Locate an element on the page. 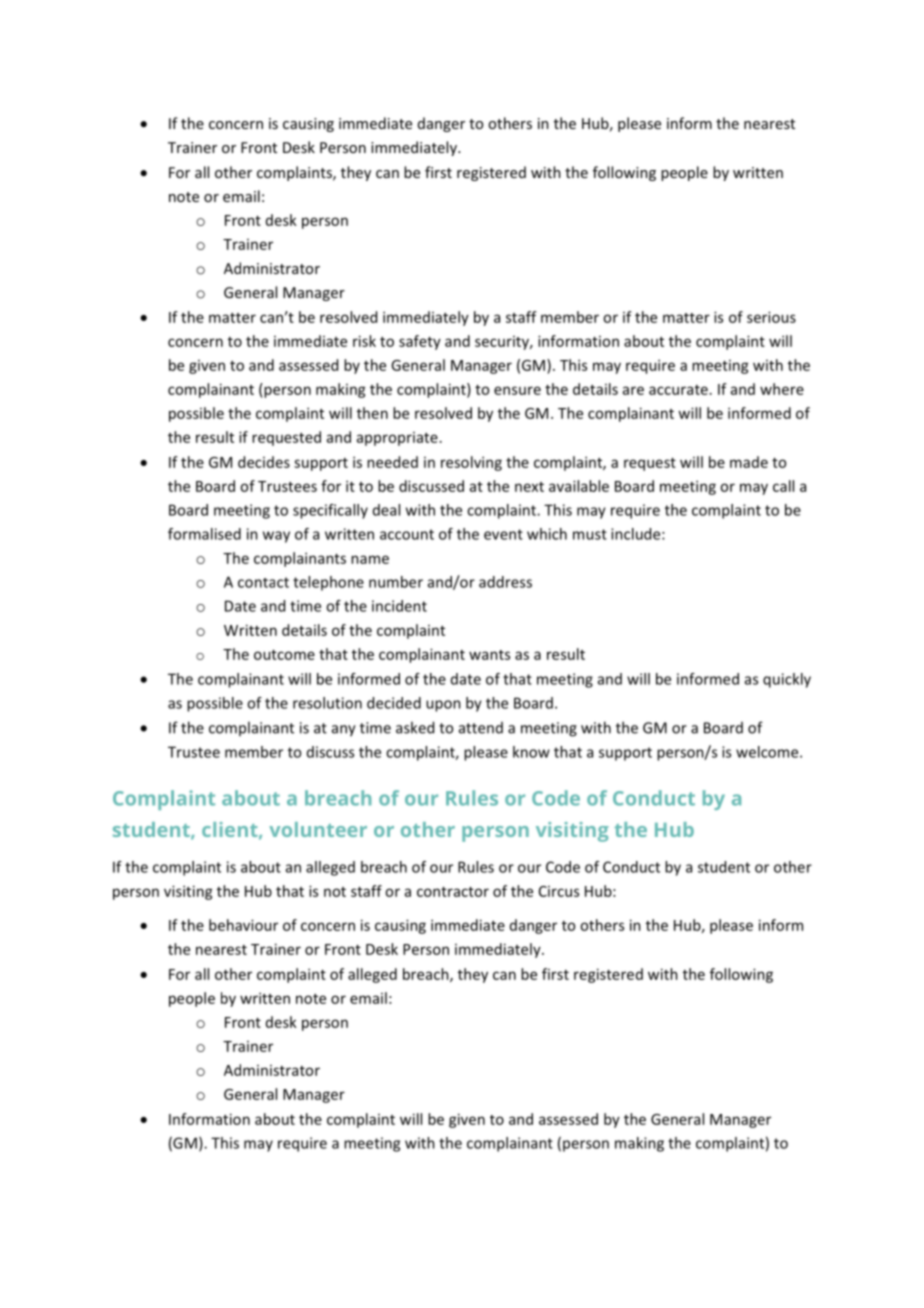 The image size is (924, 1308). serious is located at coordinates (771, 317).
